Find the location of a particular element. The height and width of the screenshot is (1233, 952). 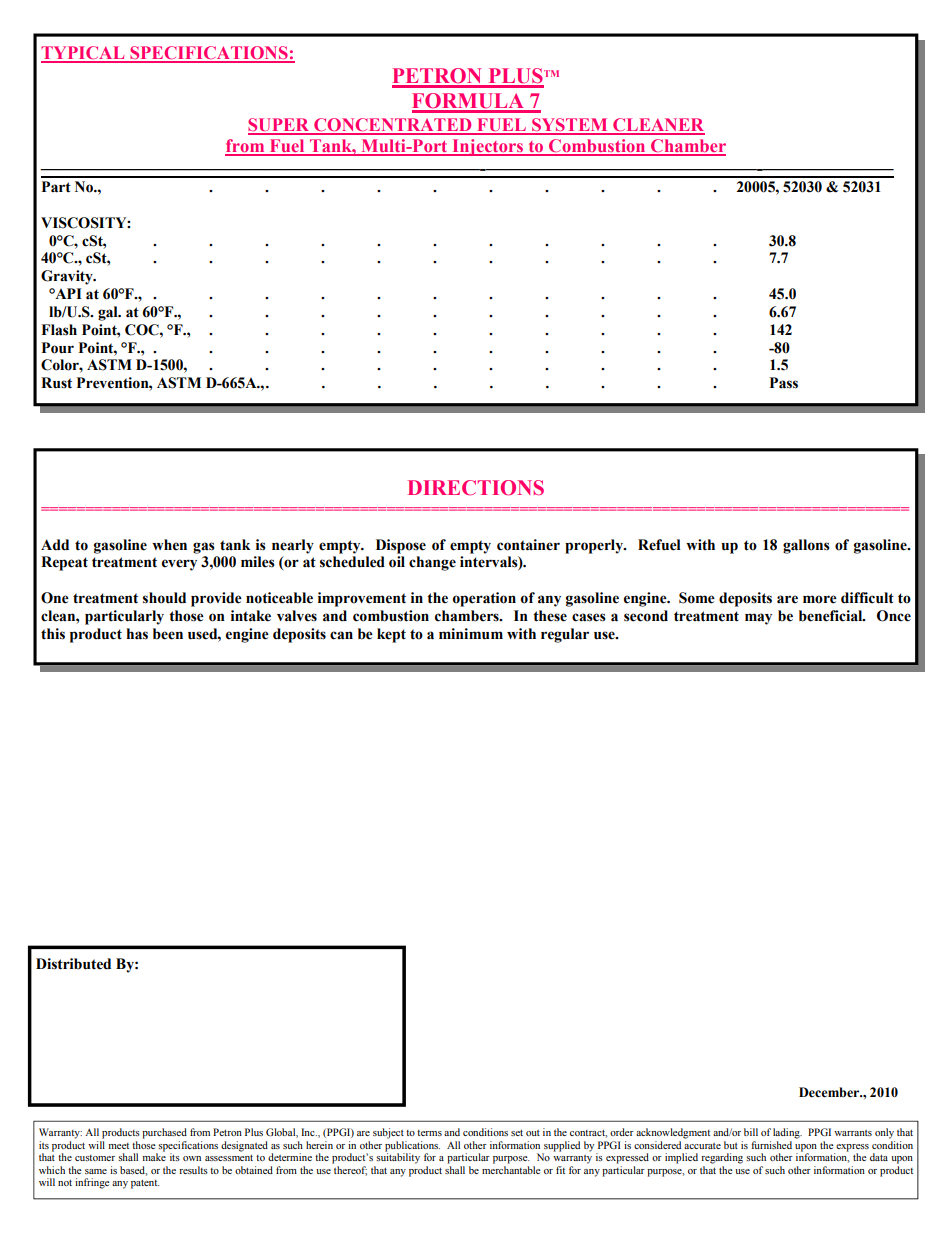

may is located at coordinates (758, 619).
